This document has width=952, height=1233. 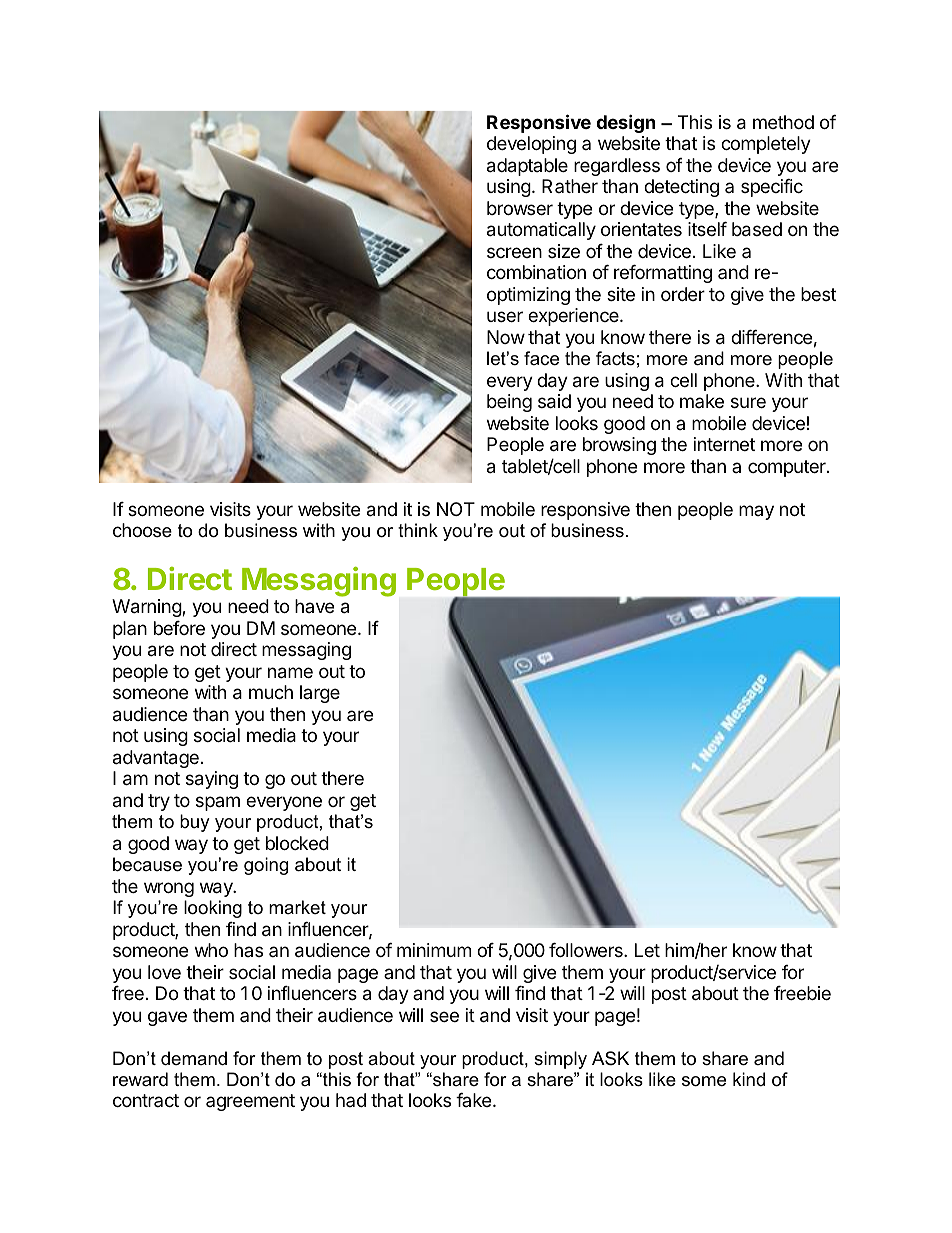 What do you see at coordinates (766, 145) in the document?
I see `completely` at bounding box center [766, 145].
